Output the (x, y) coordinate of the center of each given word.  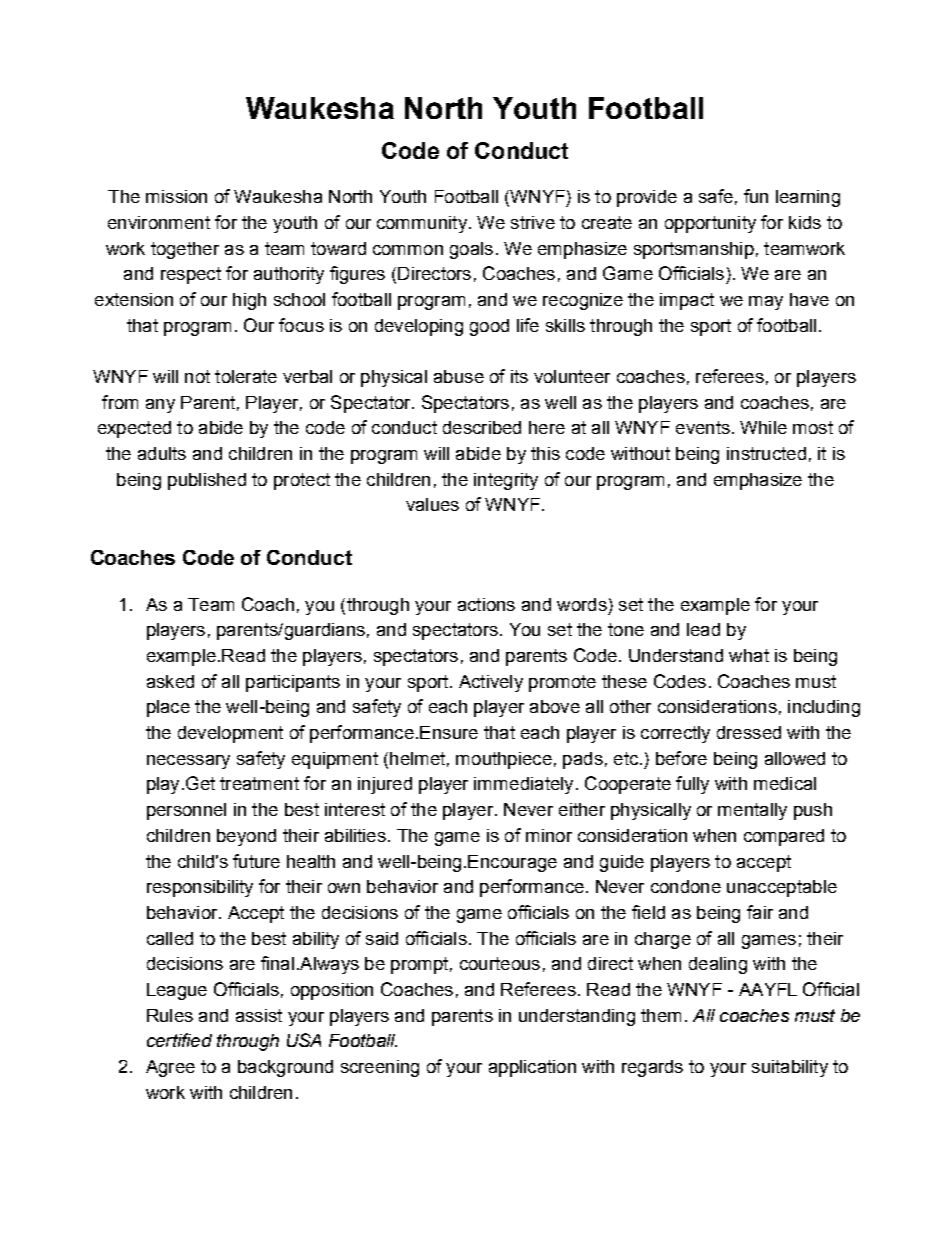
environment (159, 222)
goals (471, 250)
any (160, 406)
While (763, 427)
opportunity (710, 224)
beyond (246, 837)
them (661, 1015)
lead (703, 629)
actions (486, 604)
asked (170, 681)
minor (549, 835)
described (482, 427)
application (532, 1068)
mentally (752, 811)
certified (179, 1040)
